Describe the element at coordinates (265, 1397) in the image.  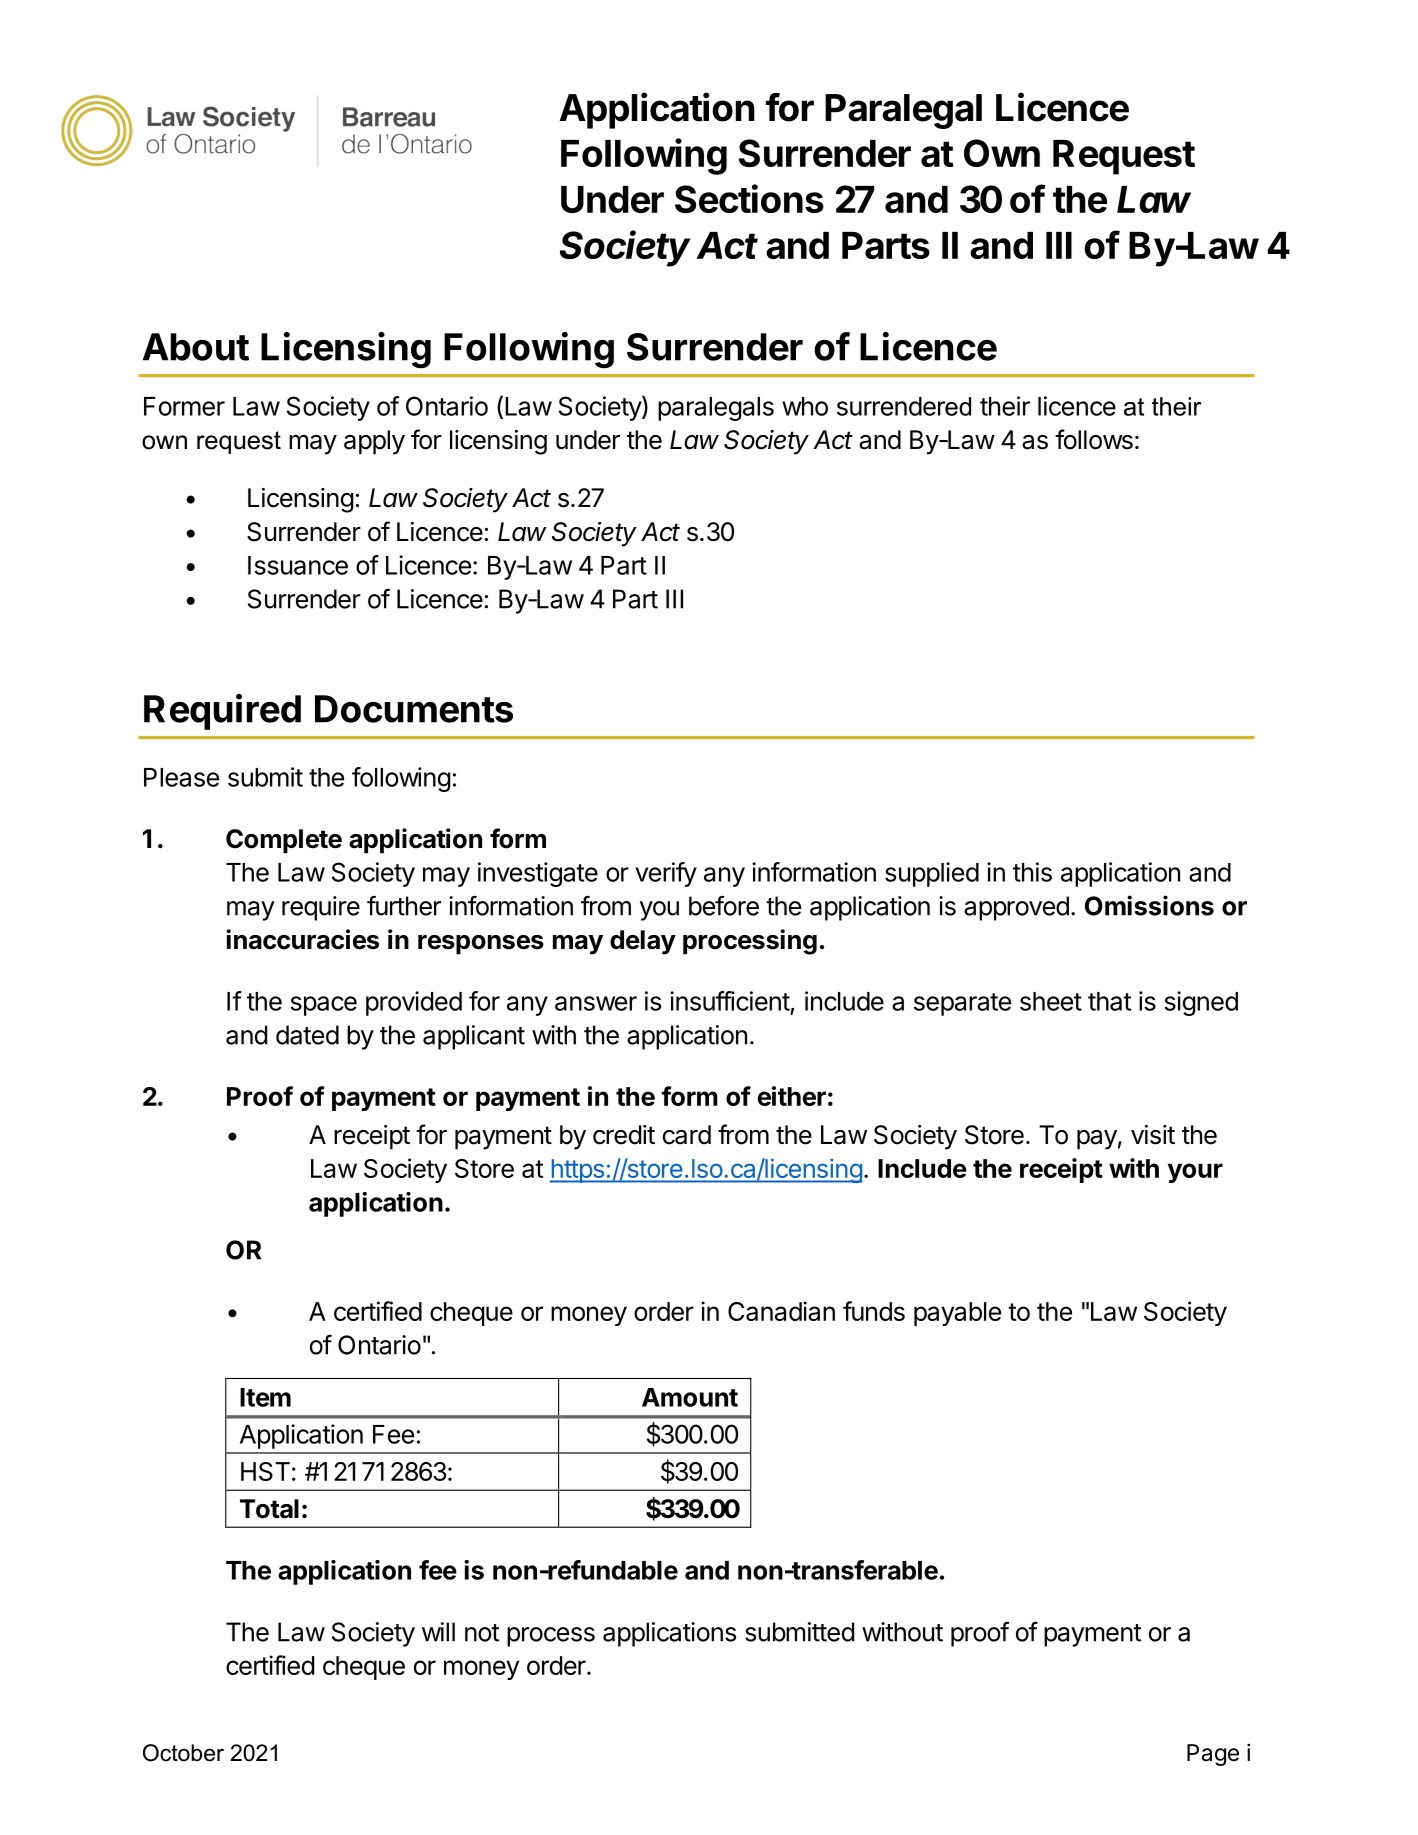
I see `Item` at that location.
